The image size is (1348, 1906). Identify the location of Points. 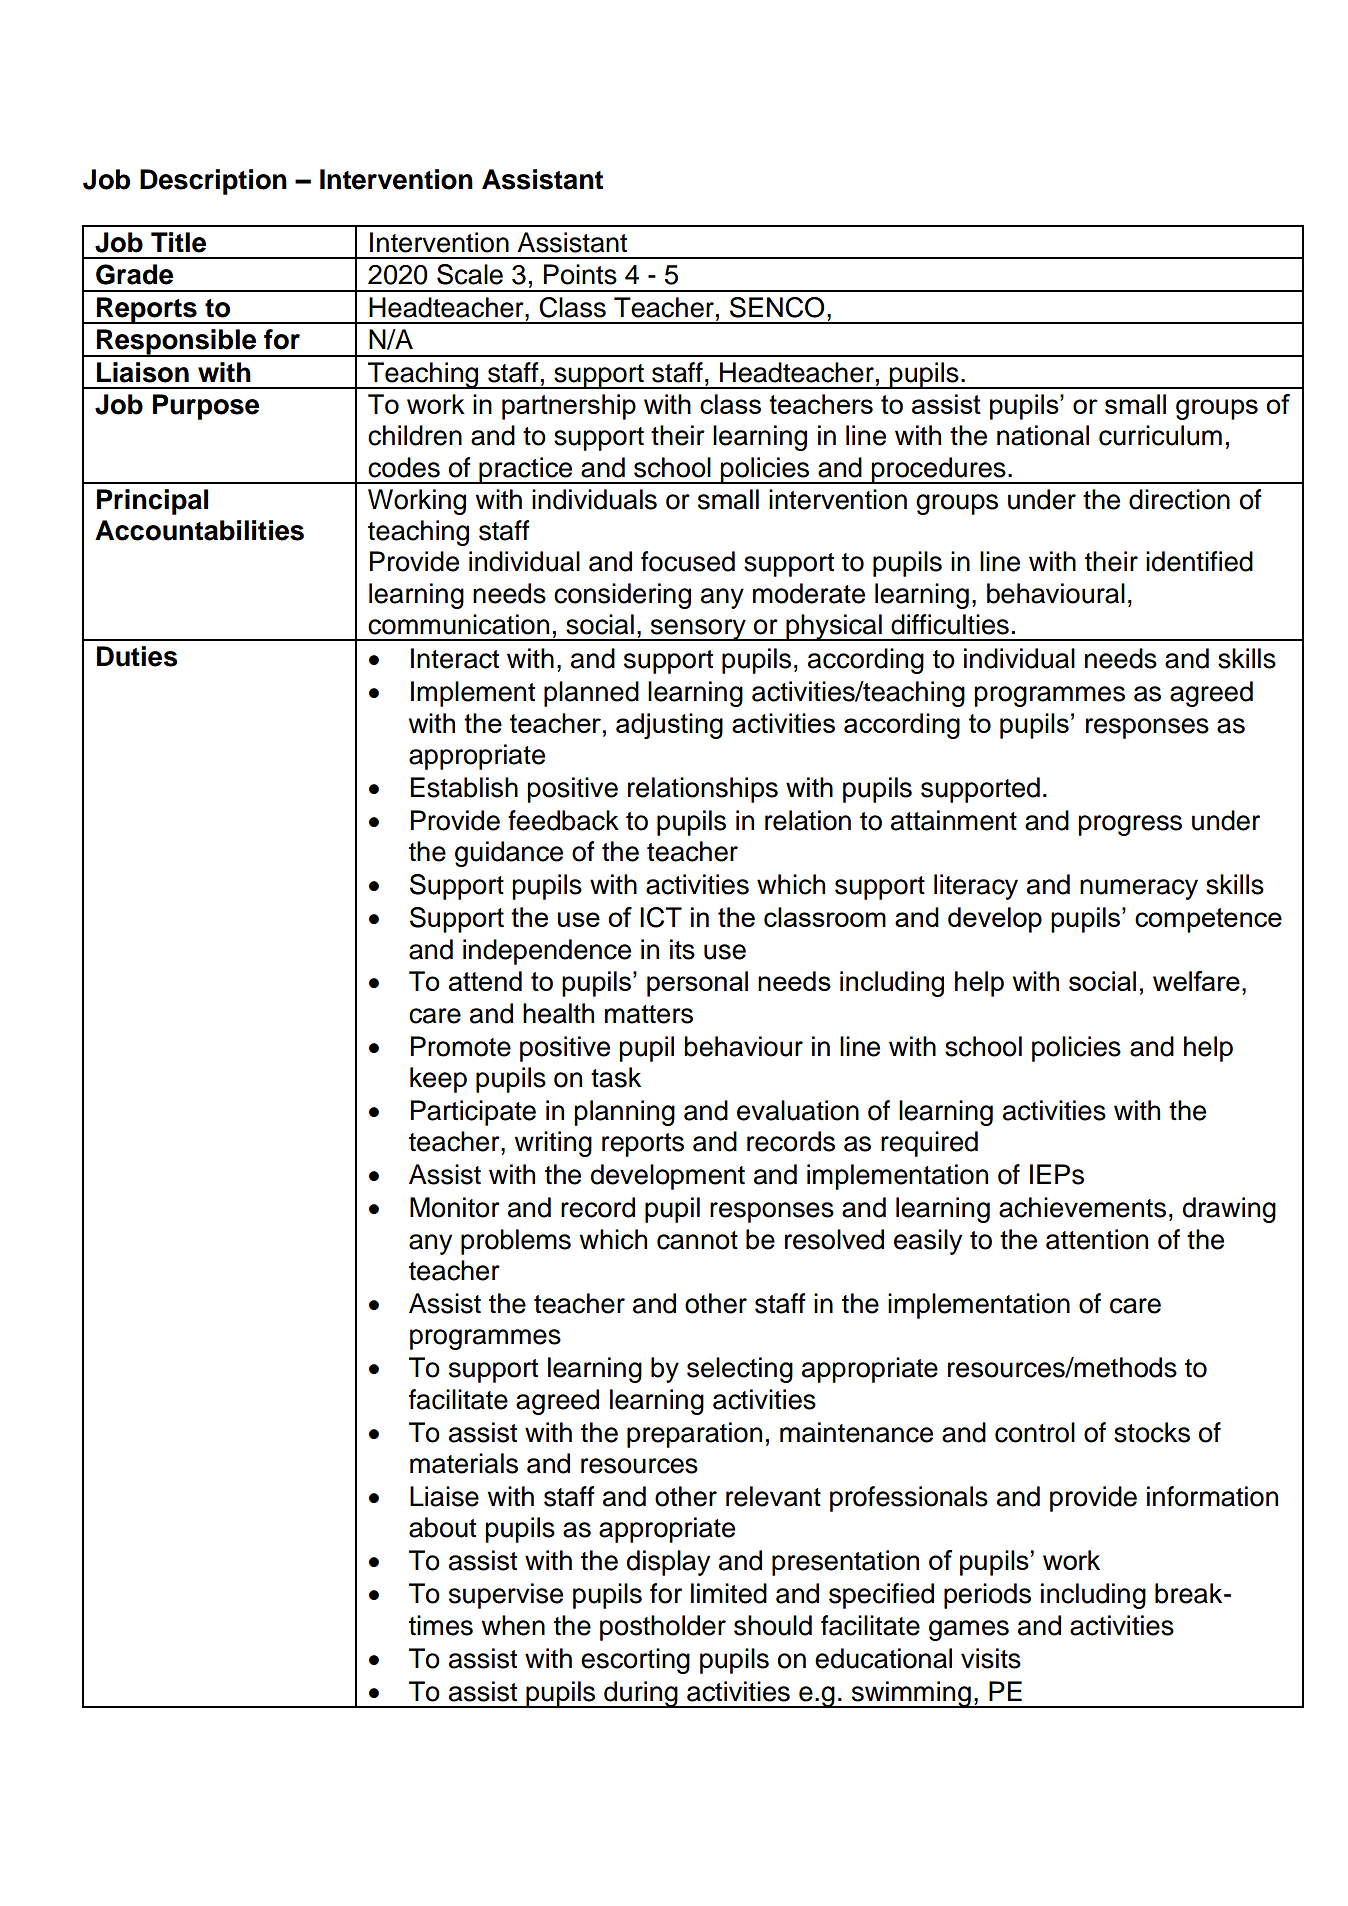
(580, 274).
